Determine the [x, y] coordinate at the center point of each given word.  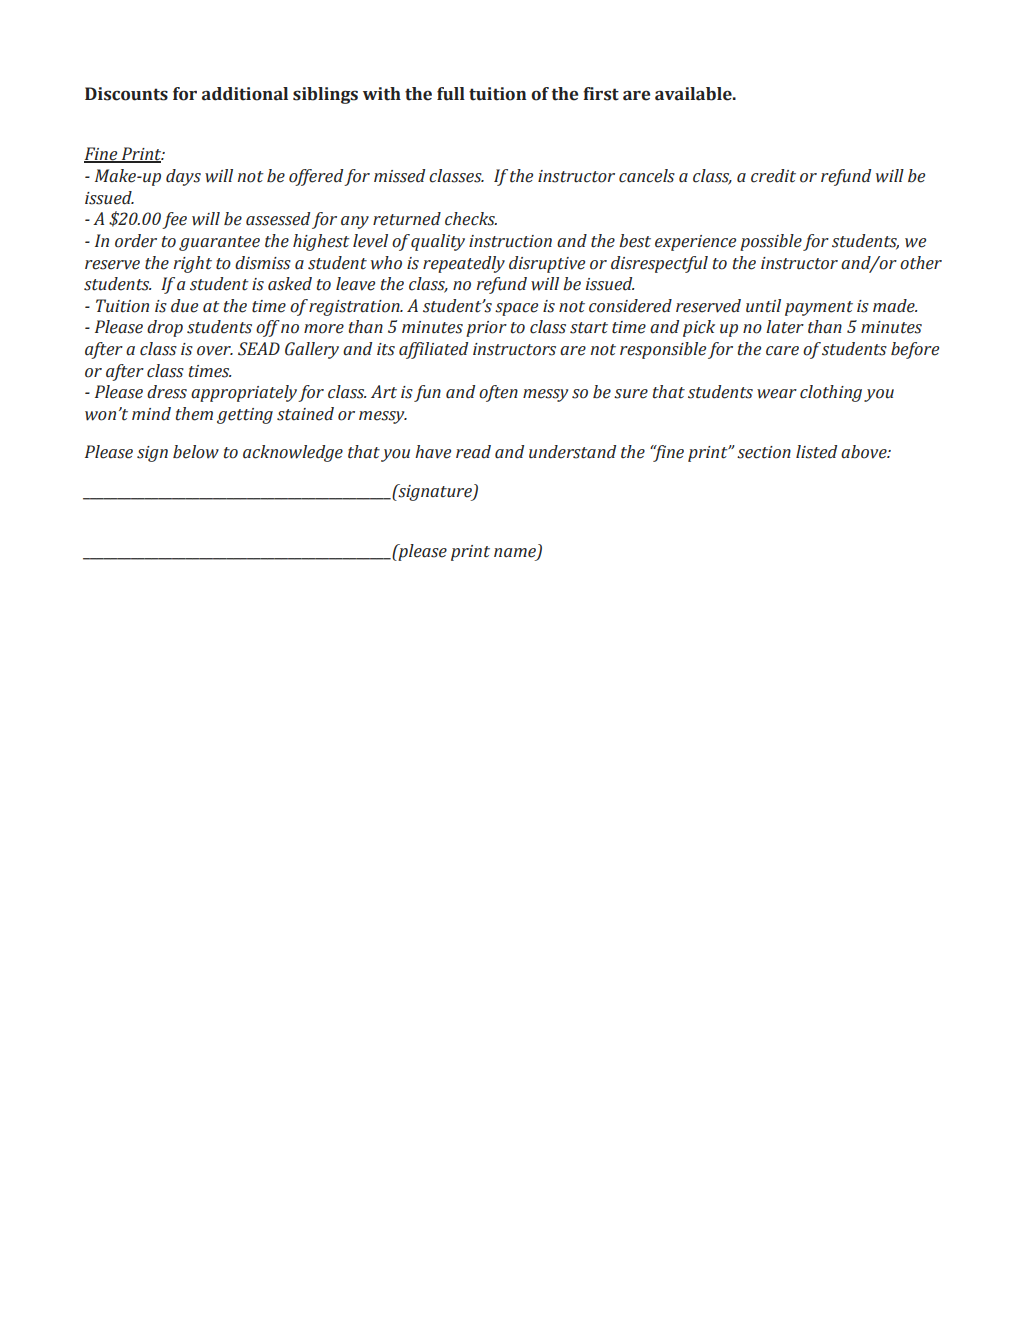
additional [245, 94]
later [785, 327]
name [516, 553]
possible [771, 242]
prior [486, 329]
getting [245, 416]
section [764, 452]
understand [572, 452]
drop [165, 328]
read [473, 452]
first [601, 94]
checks [471, 219]
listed [816, 452]
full [451, 94]
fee [174, 220]
